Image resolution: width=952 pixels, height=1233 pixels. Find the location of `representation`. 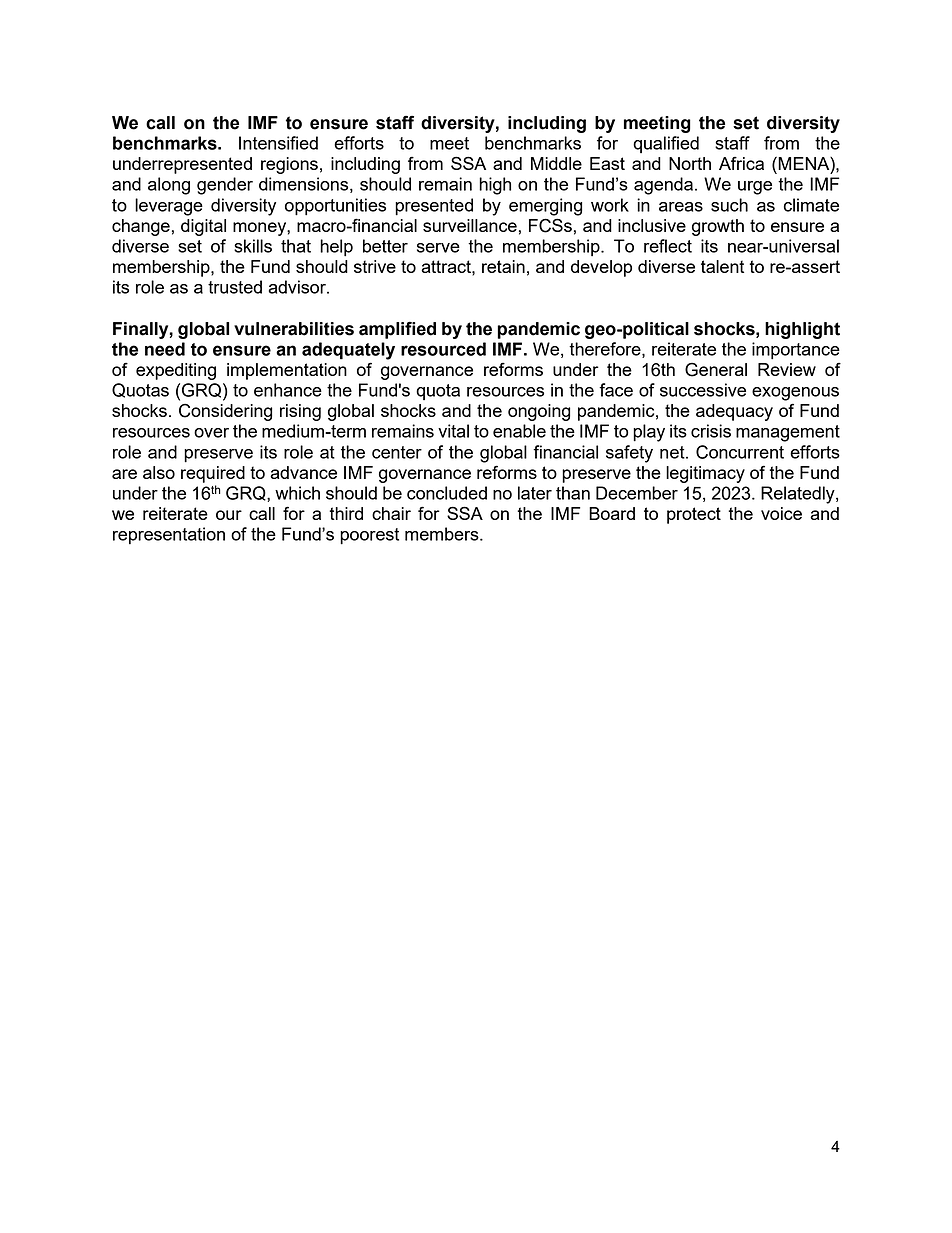

representation is located at coordinates (169, 535).
